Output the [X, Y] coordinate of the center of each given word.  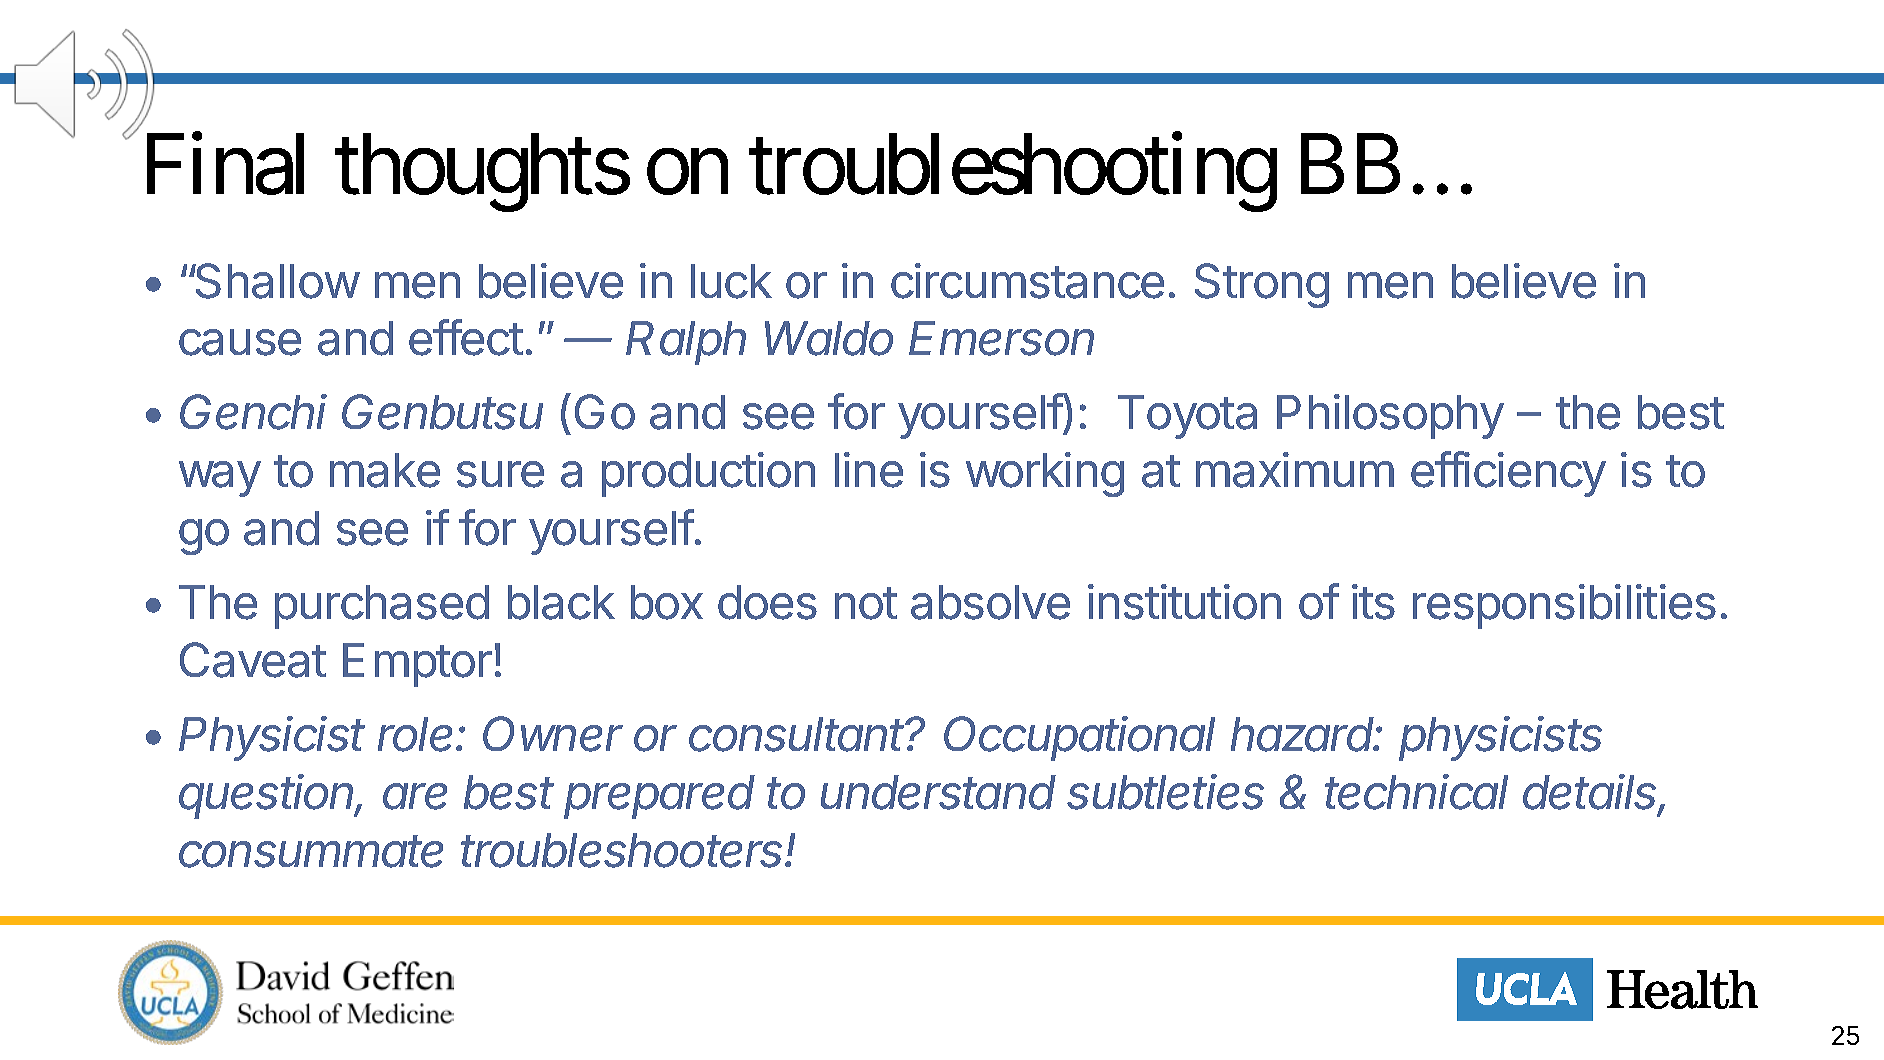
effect [466, 337]
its [1373, 602]
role [418, 734]
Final [225, 165]
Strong [1262, 285]
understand [938, 792]
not [866, 603]
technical [1416, 792]
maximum [1295, 470]
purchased [382, 607]
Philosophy [1390, 416]
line [869, 470]
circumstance [1027, 281]
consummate [311, 851]
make [385, 470]
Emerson [1001, 338]
